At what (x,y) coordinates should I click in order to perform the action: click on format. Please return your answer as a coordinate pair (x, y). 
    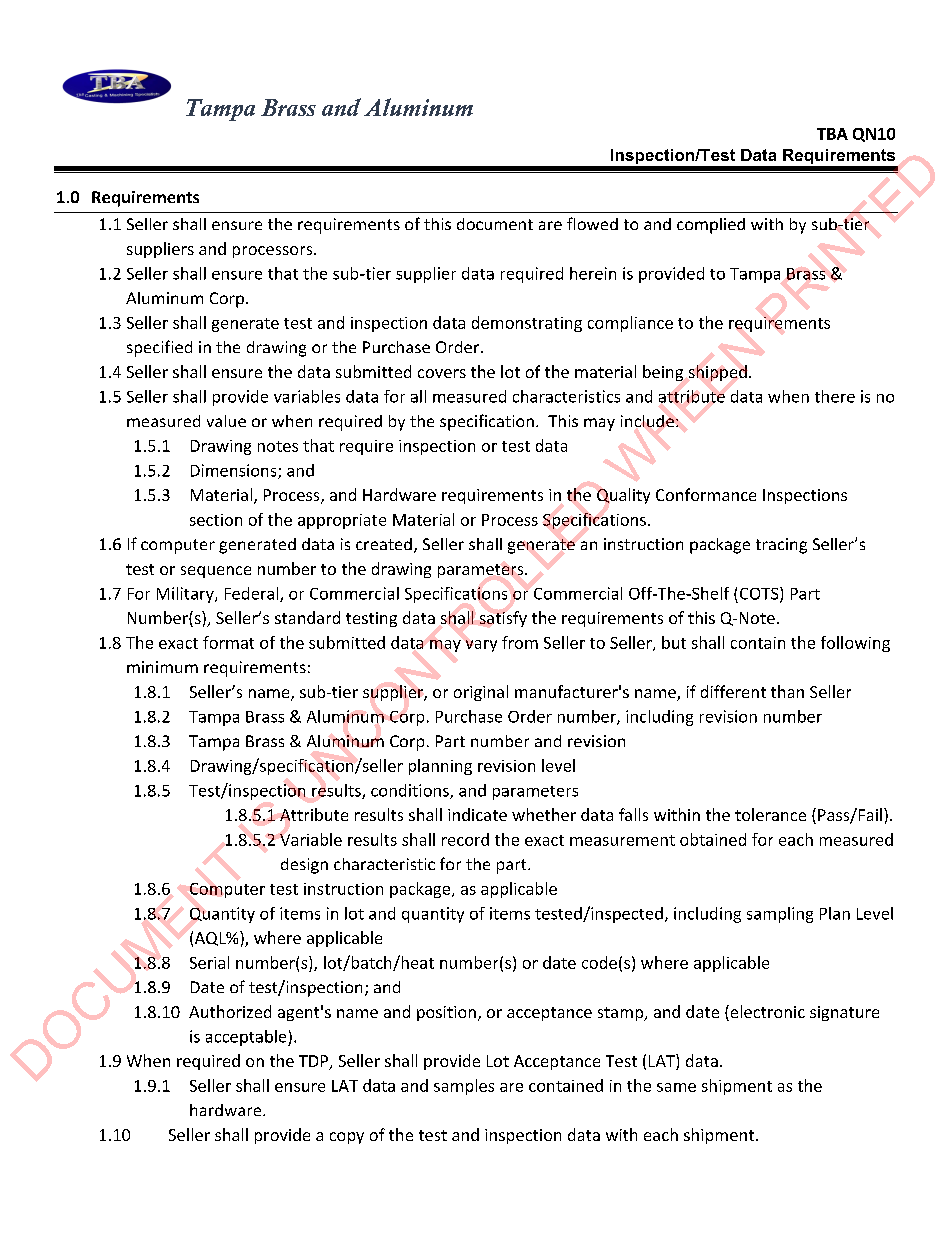
    Looking at the image, I should click on (228, 642).
